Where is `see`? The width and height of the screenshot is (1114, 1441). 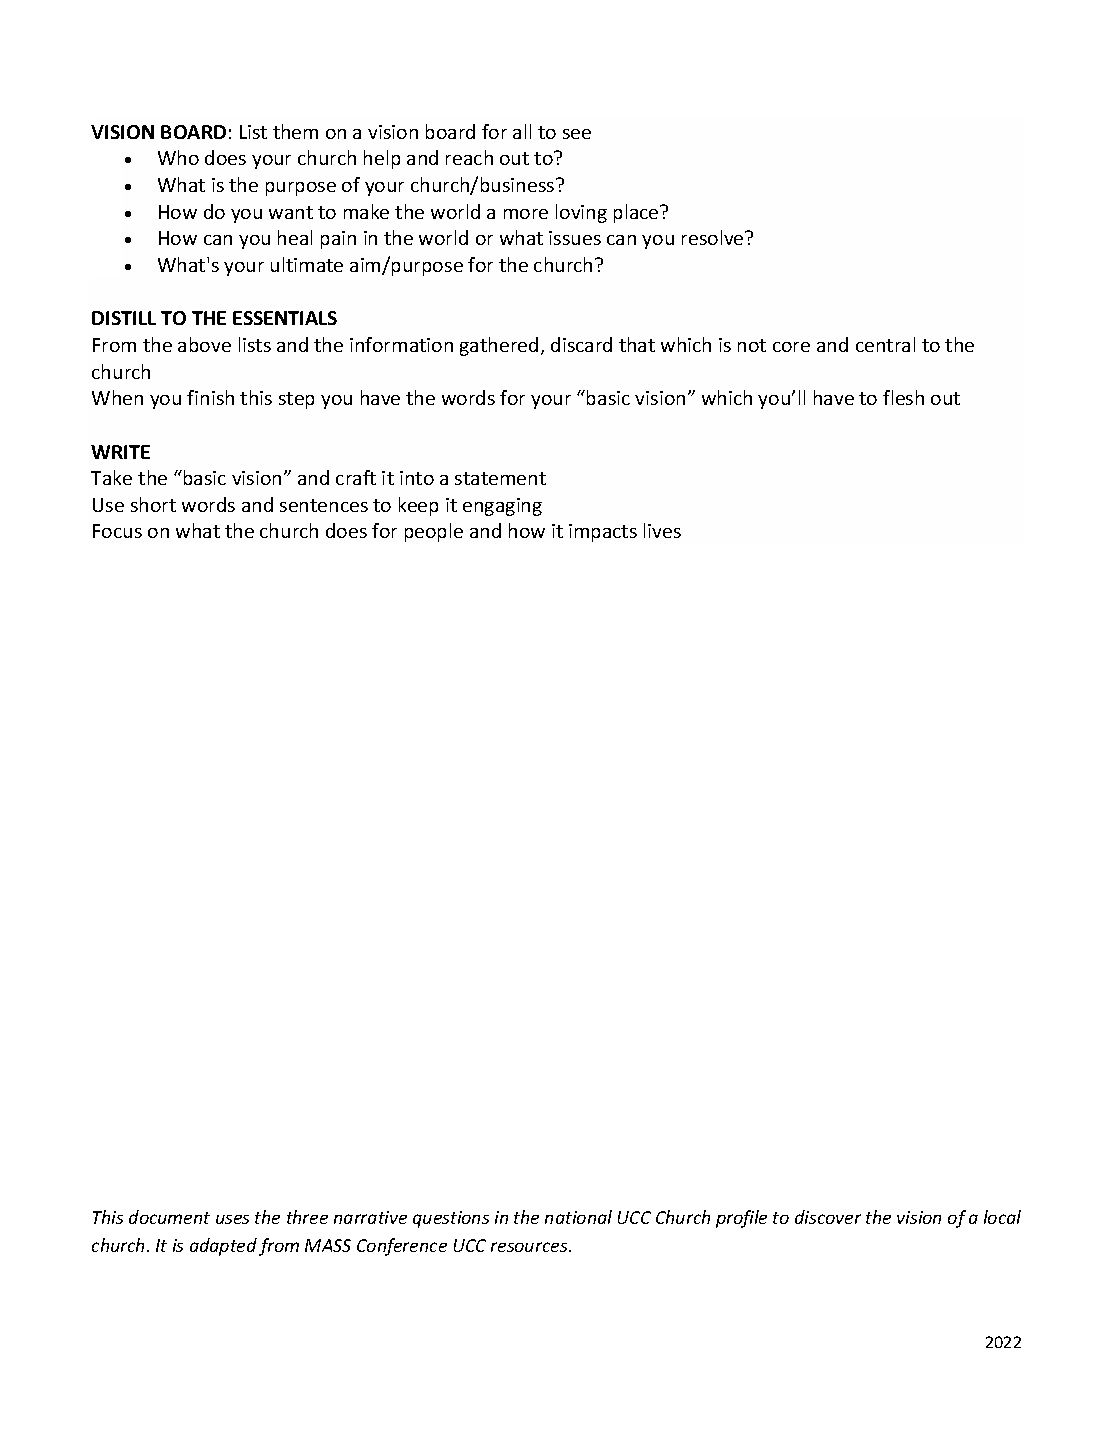
see is located at coordinates (577, 134).
